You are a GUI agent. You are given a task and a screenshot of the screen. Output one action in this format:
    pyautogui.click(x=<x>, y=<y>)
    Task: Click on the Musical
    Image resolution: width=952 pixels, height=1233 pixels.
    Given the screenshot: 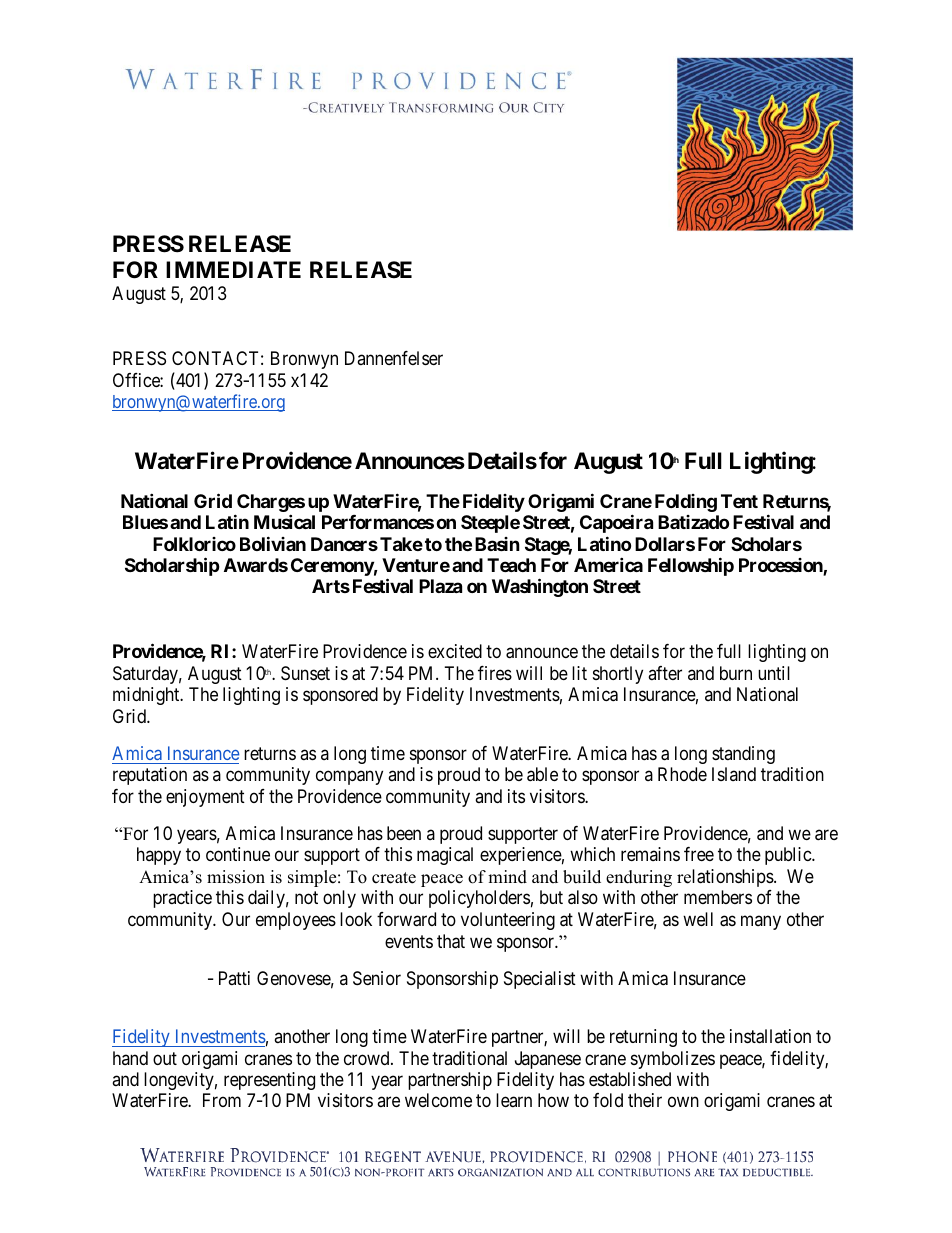 What is the action you would take?
    pyautogui.click(x=284, y=521)
